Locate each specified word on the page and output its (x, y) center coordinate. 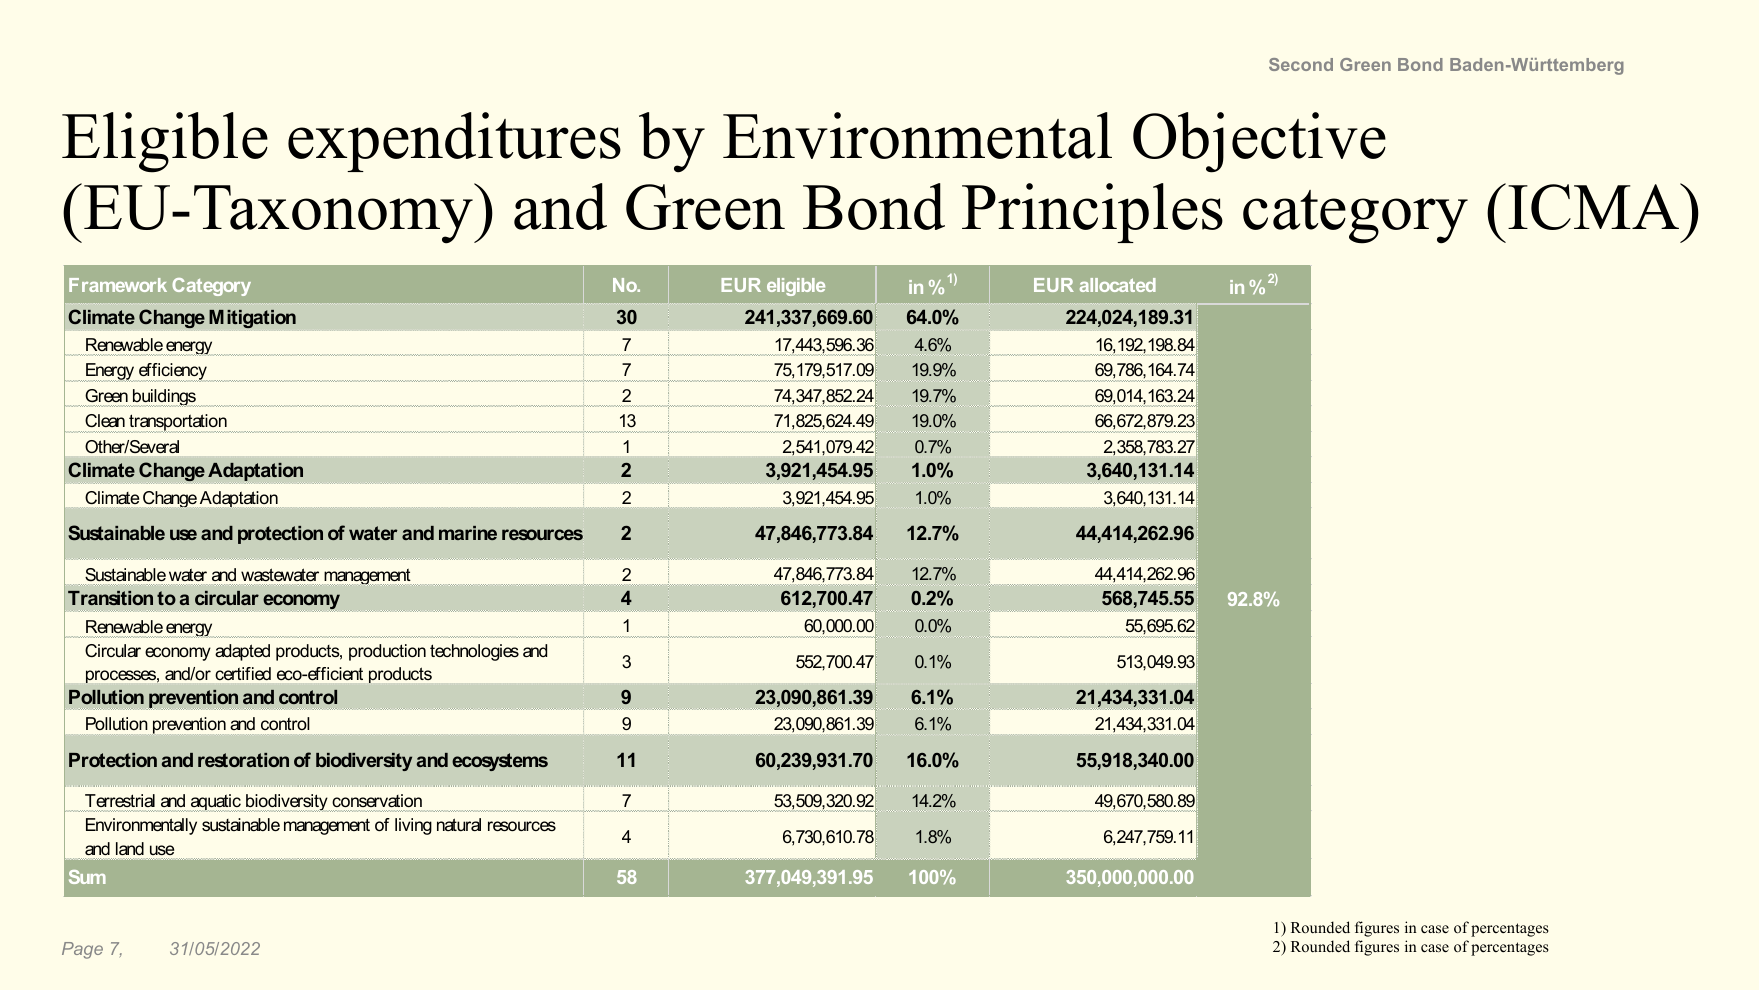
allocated (1118, 285)
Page (82, 950)
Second (1301, 64)
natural (459, 824)
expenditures (454, 142)
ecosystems (500, 762)
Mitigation (252, 319)
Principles (1092, 213)
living (413, 826)
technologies (474, 652)
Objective (1259, 142)
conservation (377, 800)
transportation (178, 423)
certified (243, 673)
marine (468, 533)
